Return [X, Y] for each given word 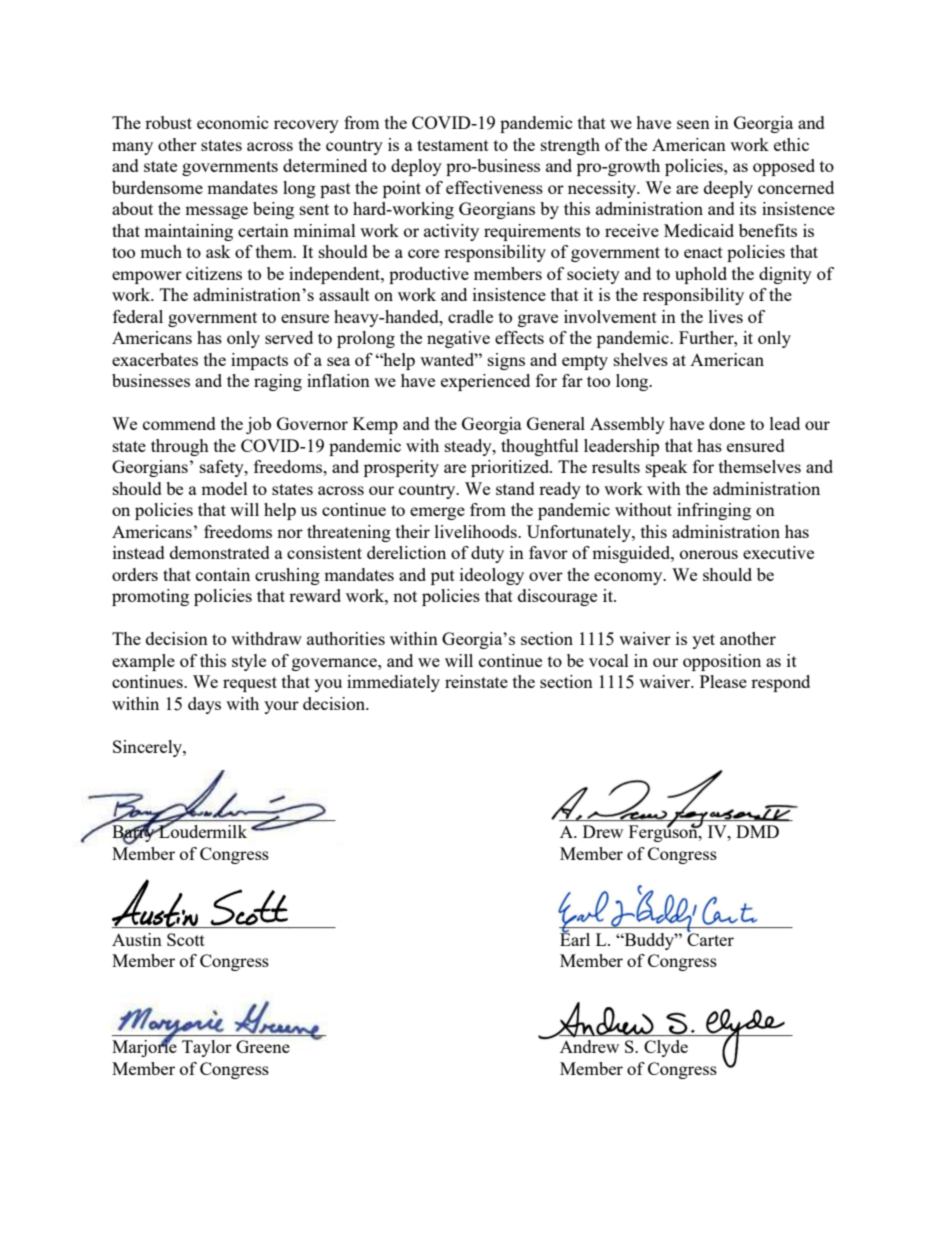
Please [723, 681]
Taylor [207, 1048]
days [204, 705]
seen [693, 124]
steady [469, 447]
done [727, 423]
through [180, 447]
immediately [393, 683]
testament [453, 145]
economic [232, 122]
